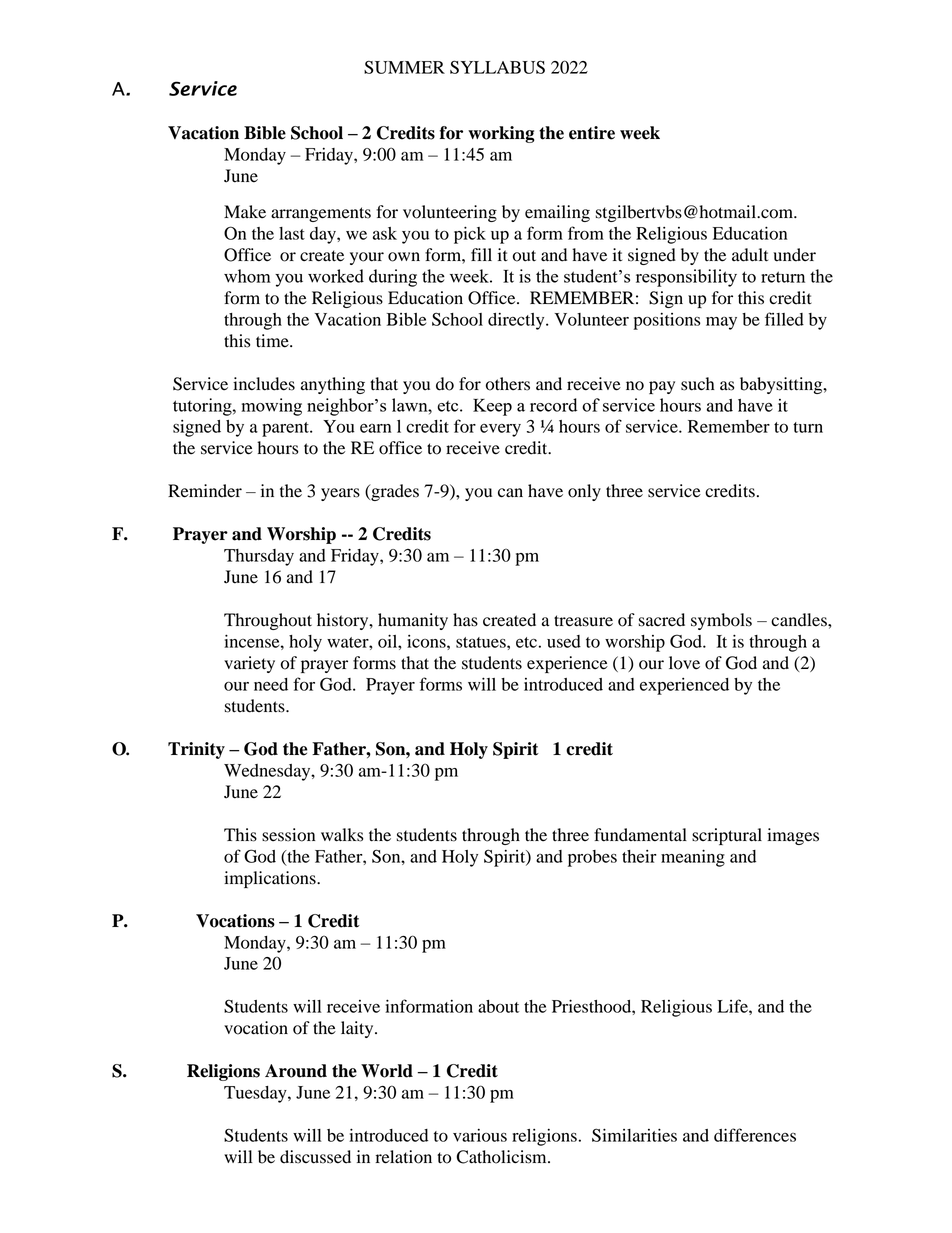  What do you see at coordinates (592, 858) in the page?
I see `probes` at bounding box center [592, 858].
